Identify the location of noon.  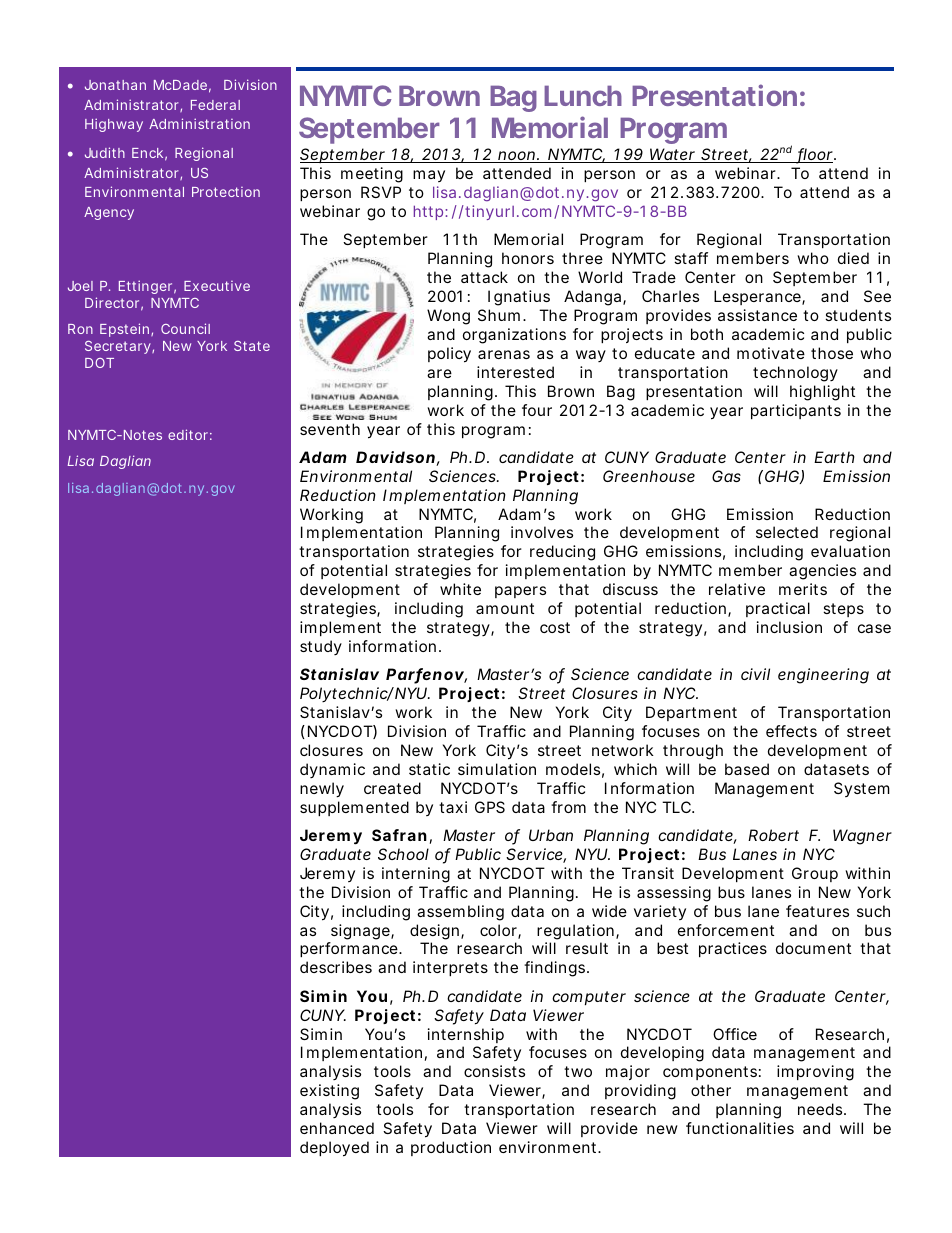
(518, 157).
